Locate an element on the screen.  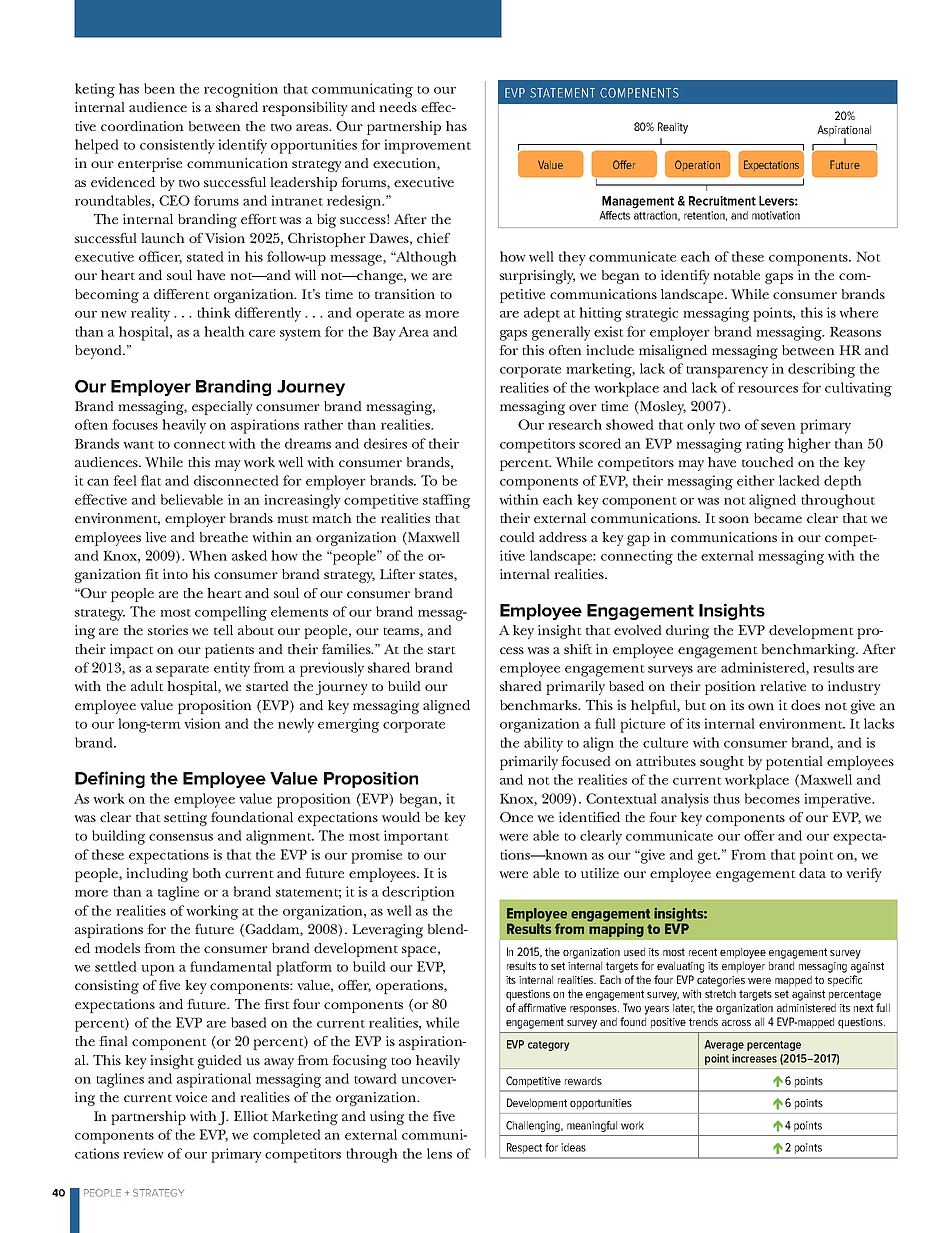
Recruitment is located at coordinates (722, 201).
